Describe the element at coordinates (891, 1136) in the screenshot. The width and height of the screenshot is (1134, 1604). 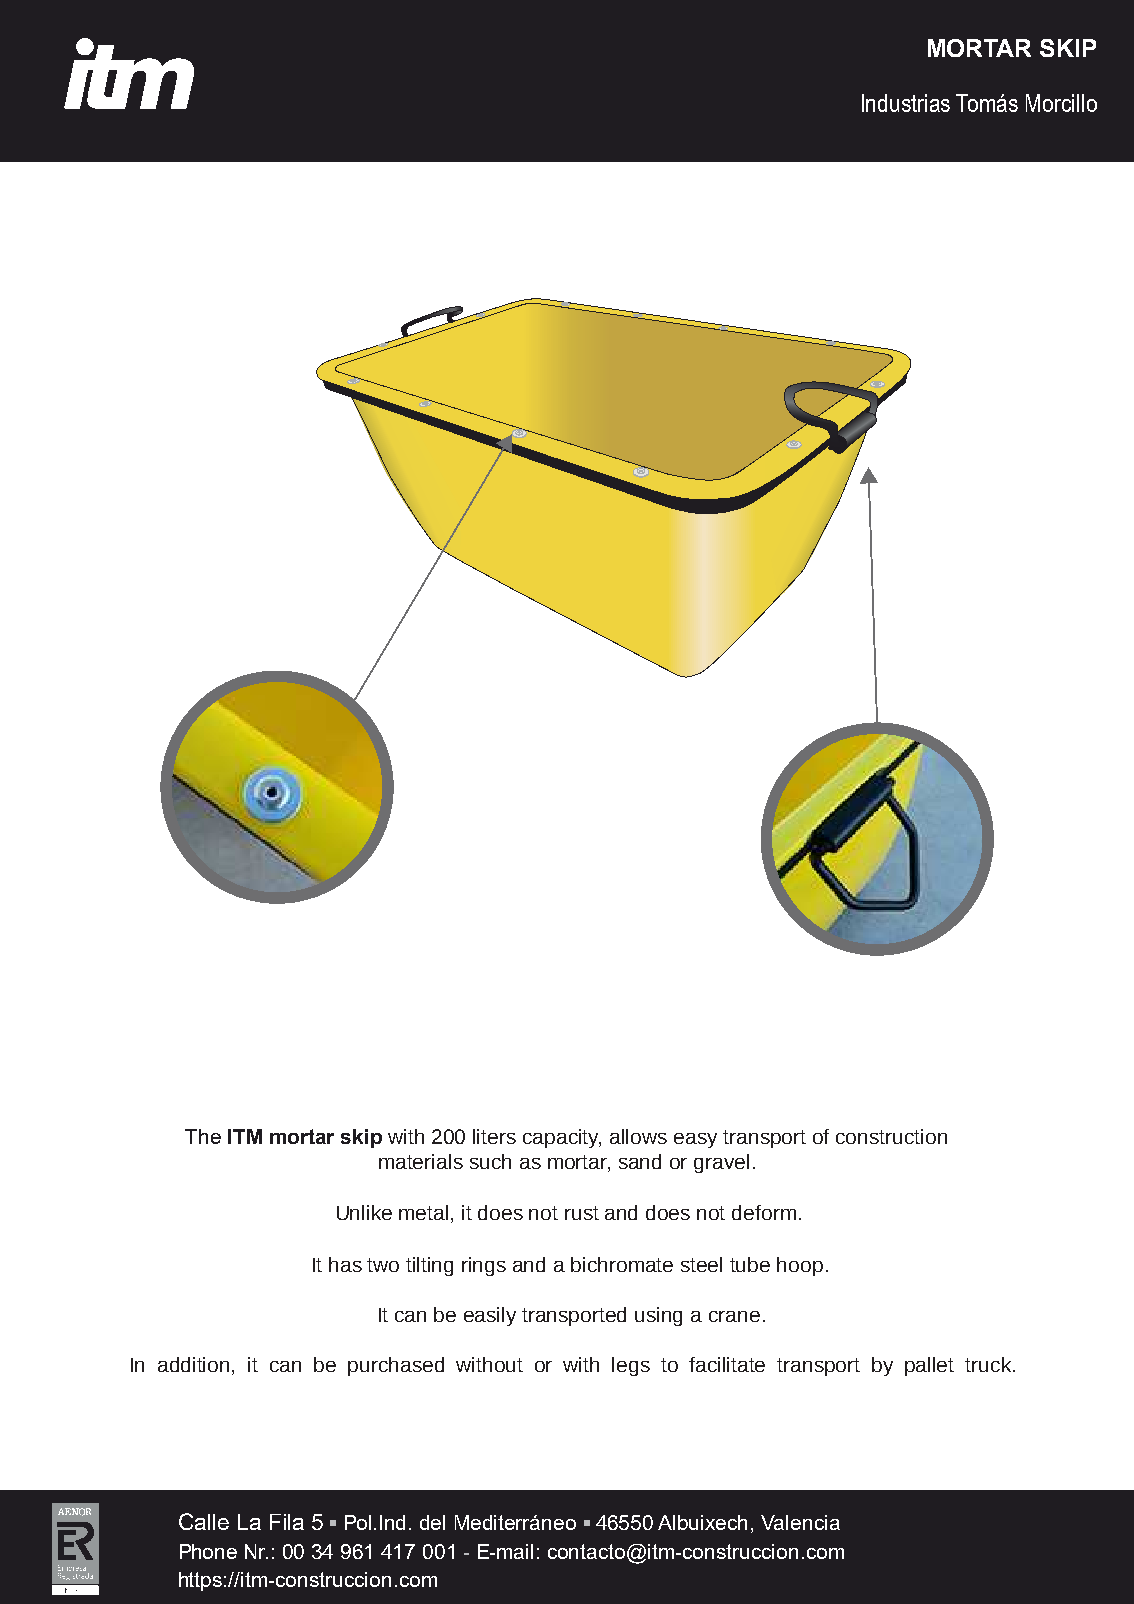
I see `construction` at that location.
